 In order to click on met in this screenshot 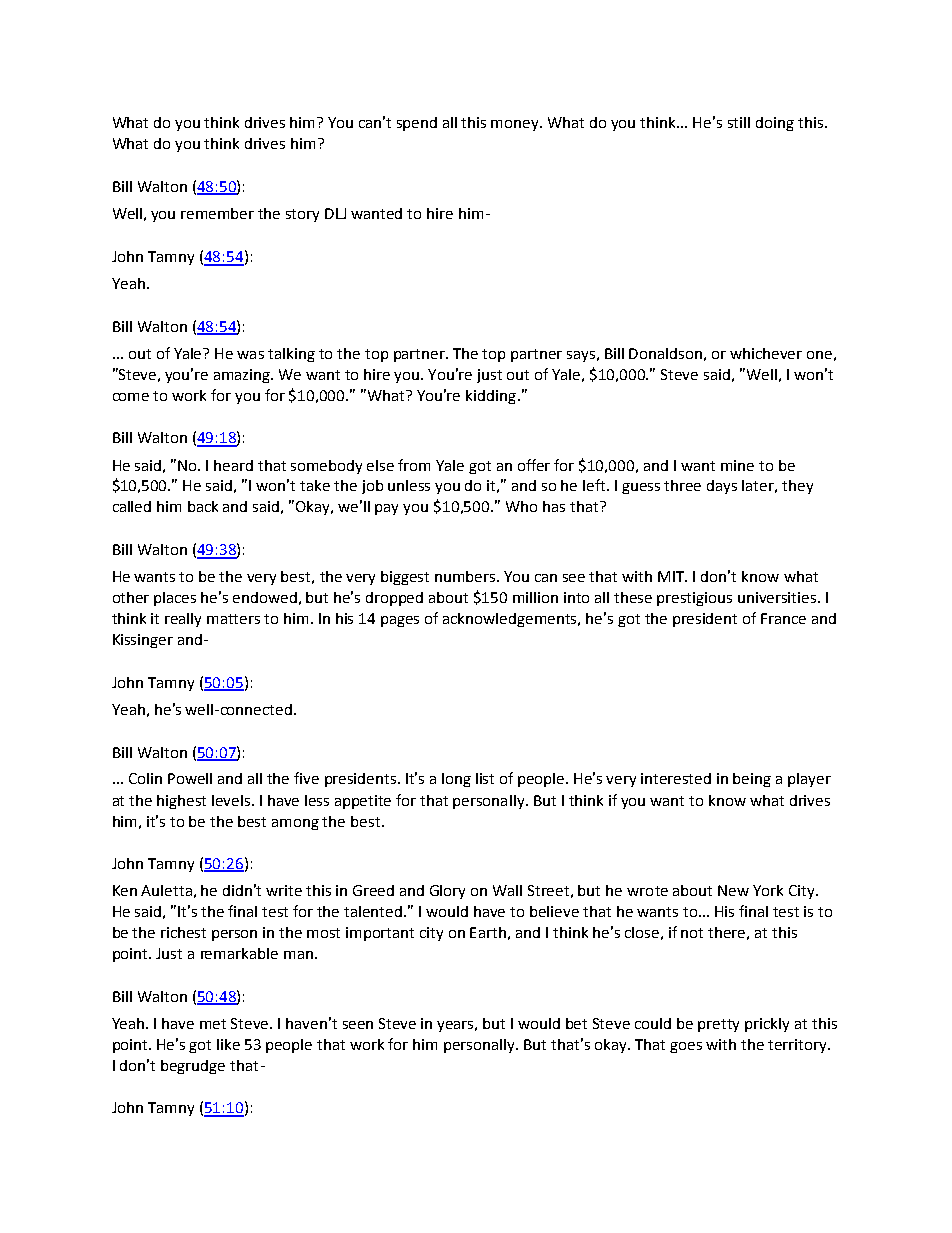, I will do `click(213, 1024)`.
